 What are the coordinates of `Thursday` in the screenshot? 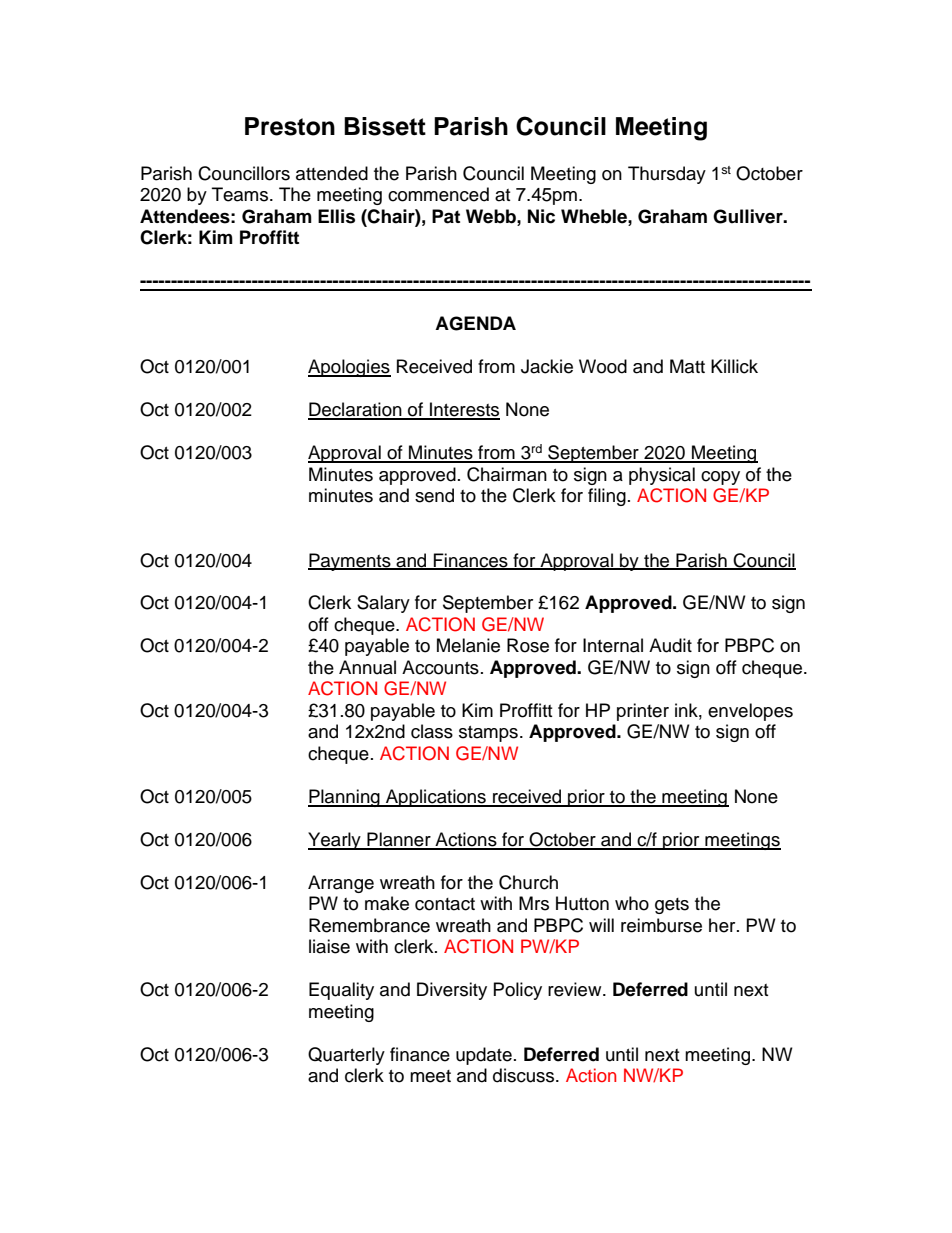 It's located at (667, 175).
